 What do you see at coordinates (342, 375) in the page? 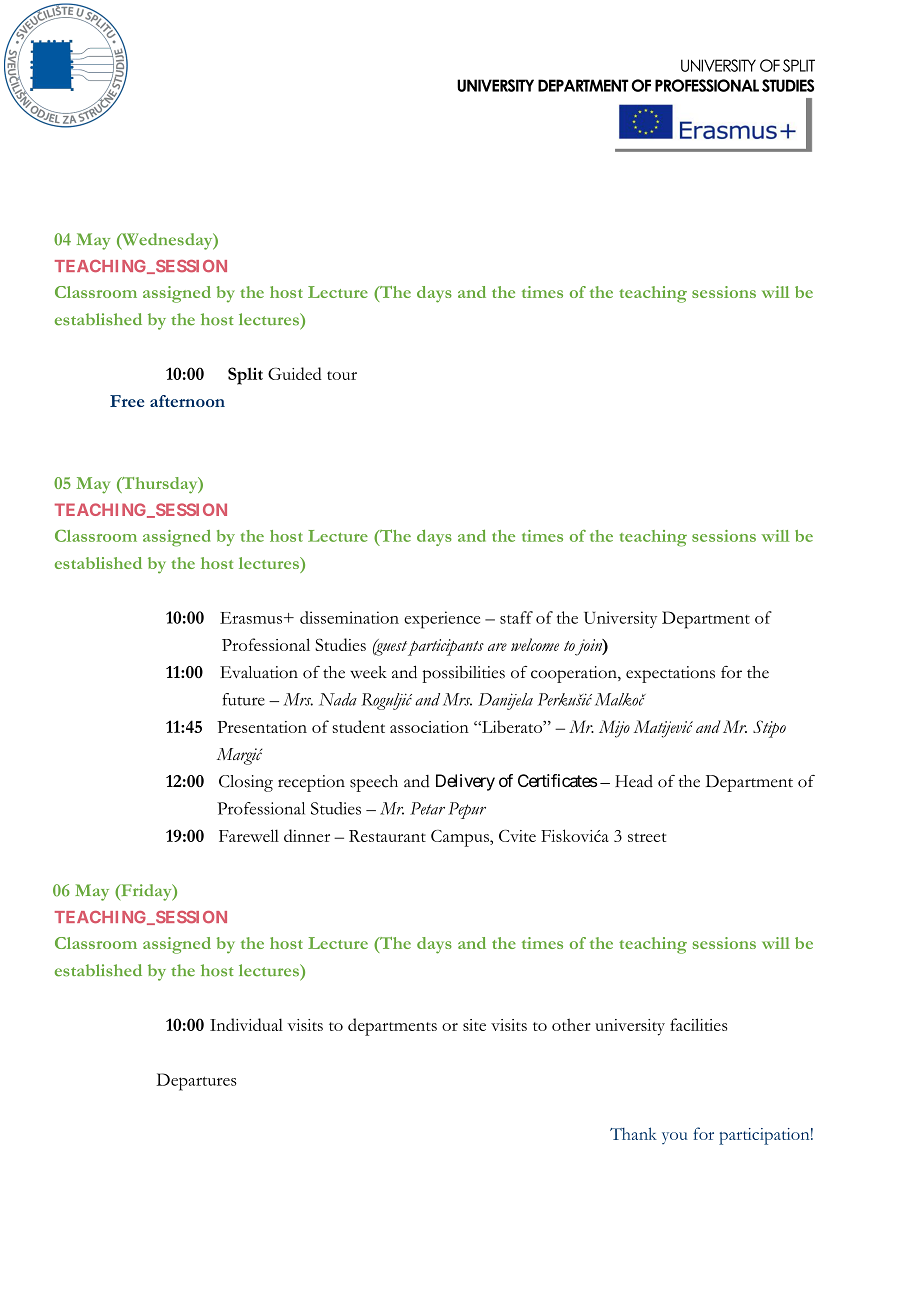
I see `tour` at bounding box center [342, 375].
